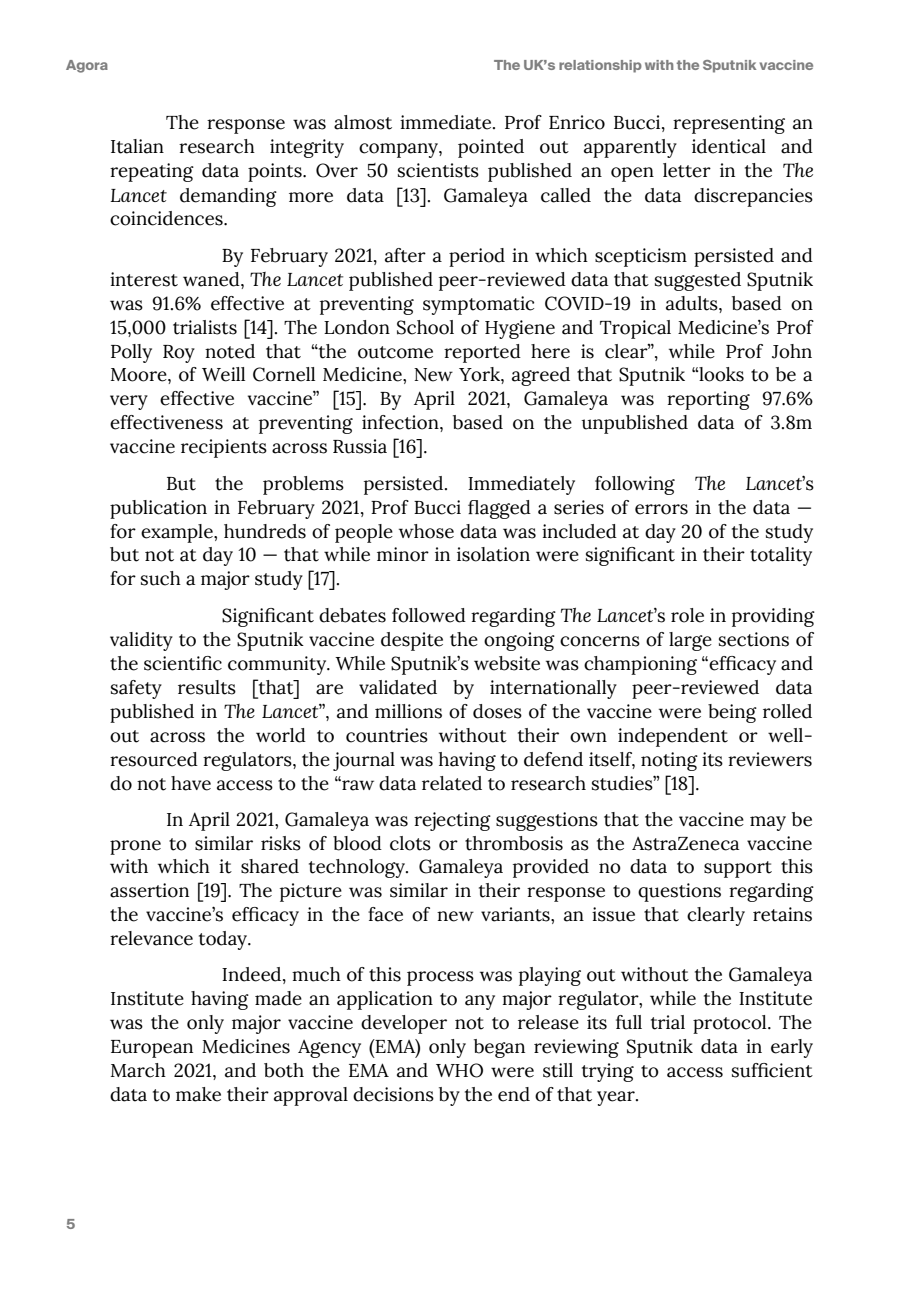 Image resolution: width=924 pixels, height=1308 pixels. Describe the element at coordinates (393, 1094) in the image. I see `decisions` at that location.
